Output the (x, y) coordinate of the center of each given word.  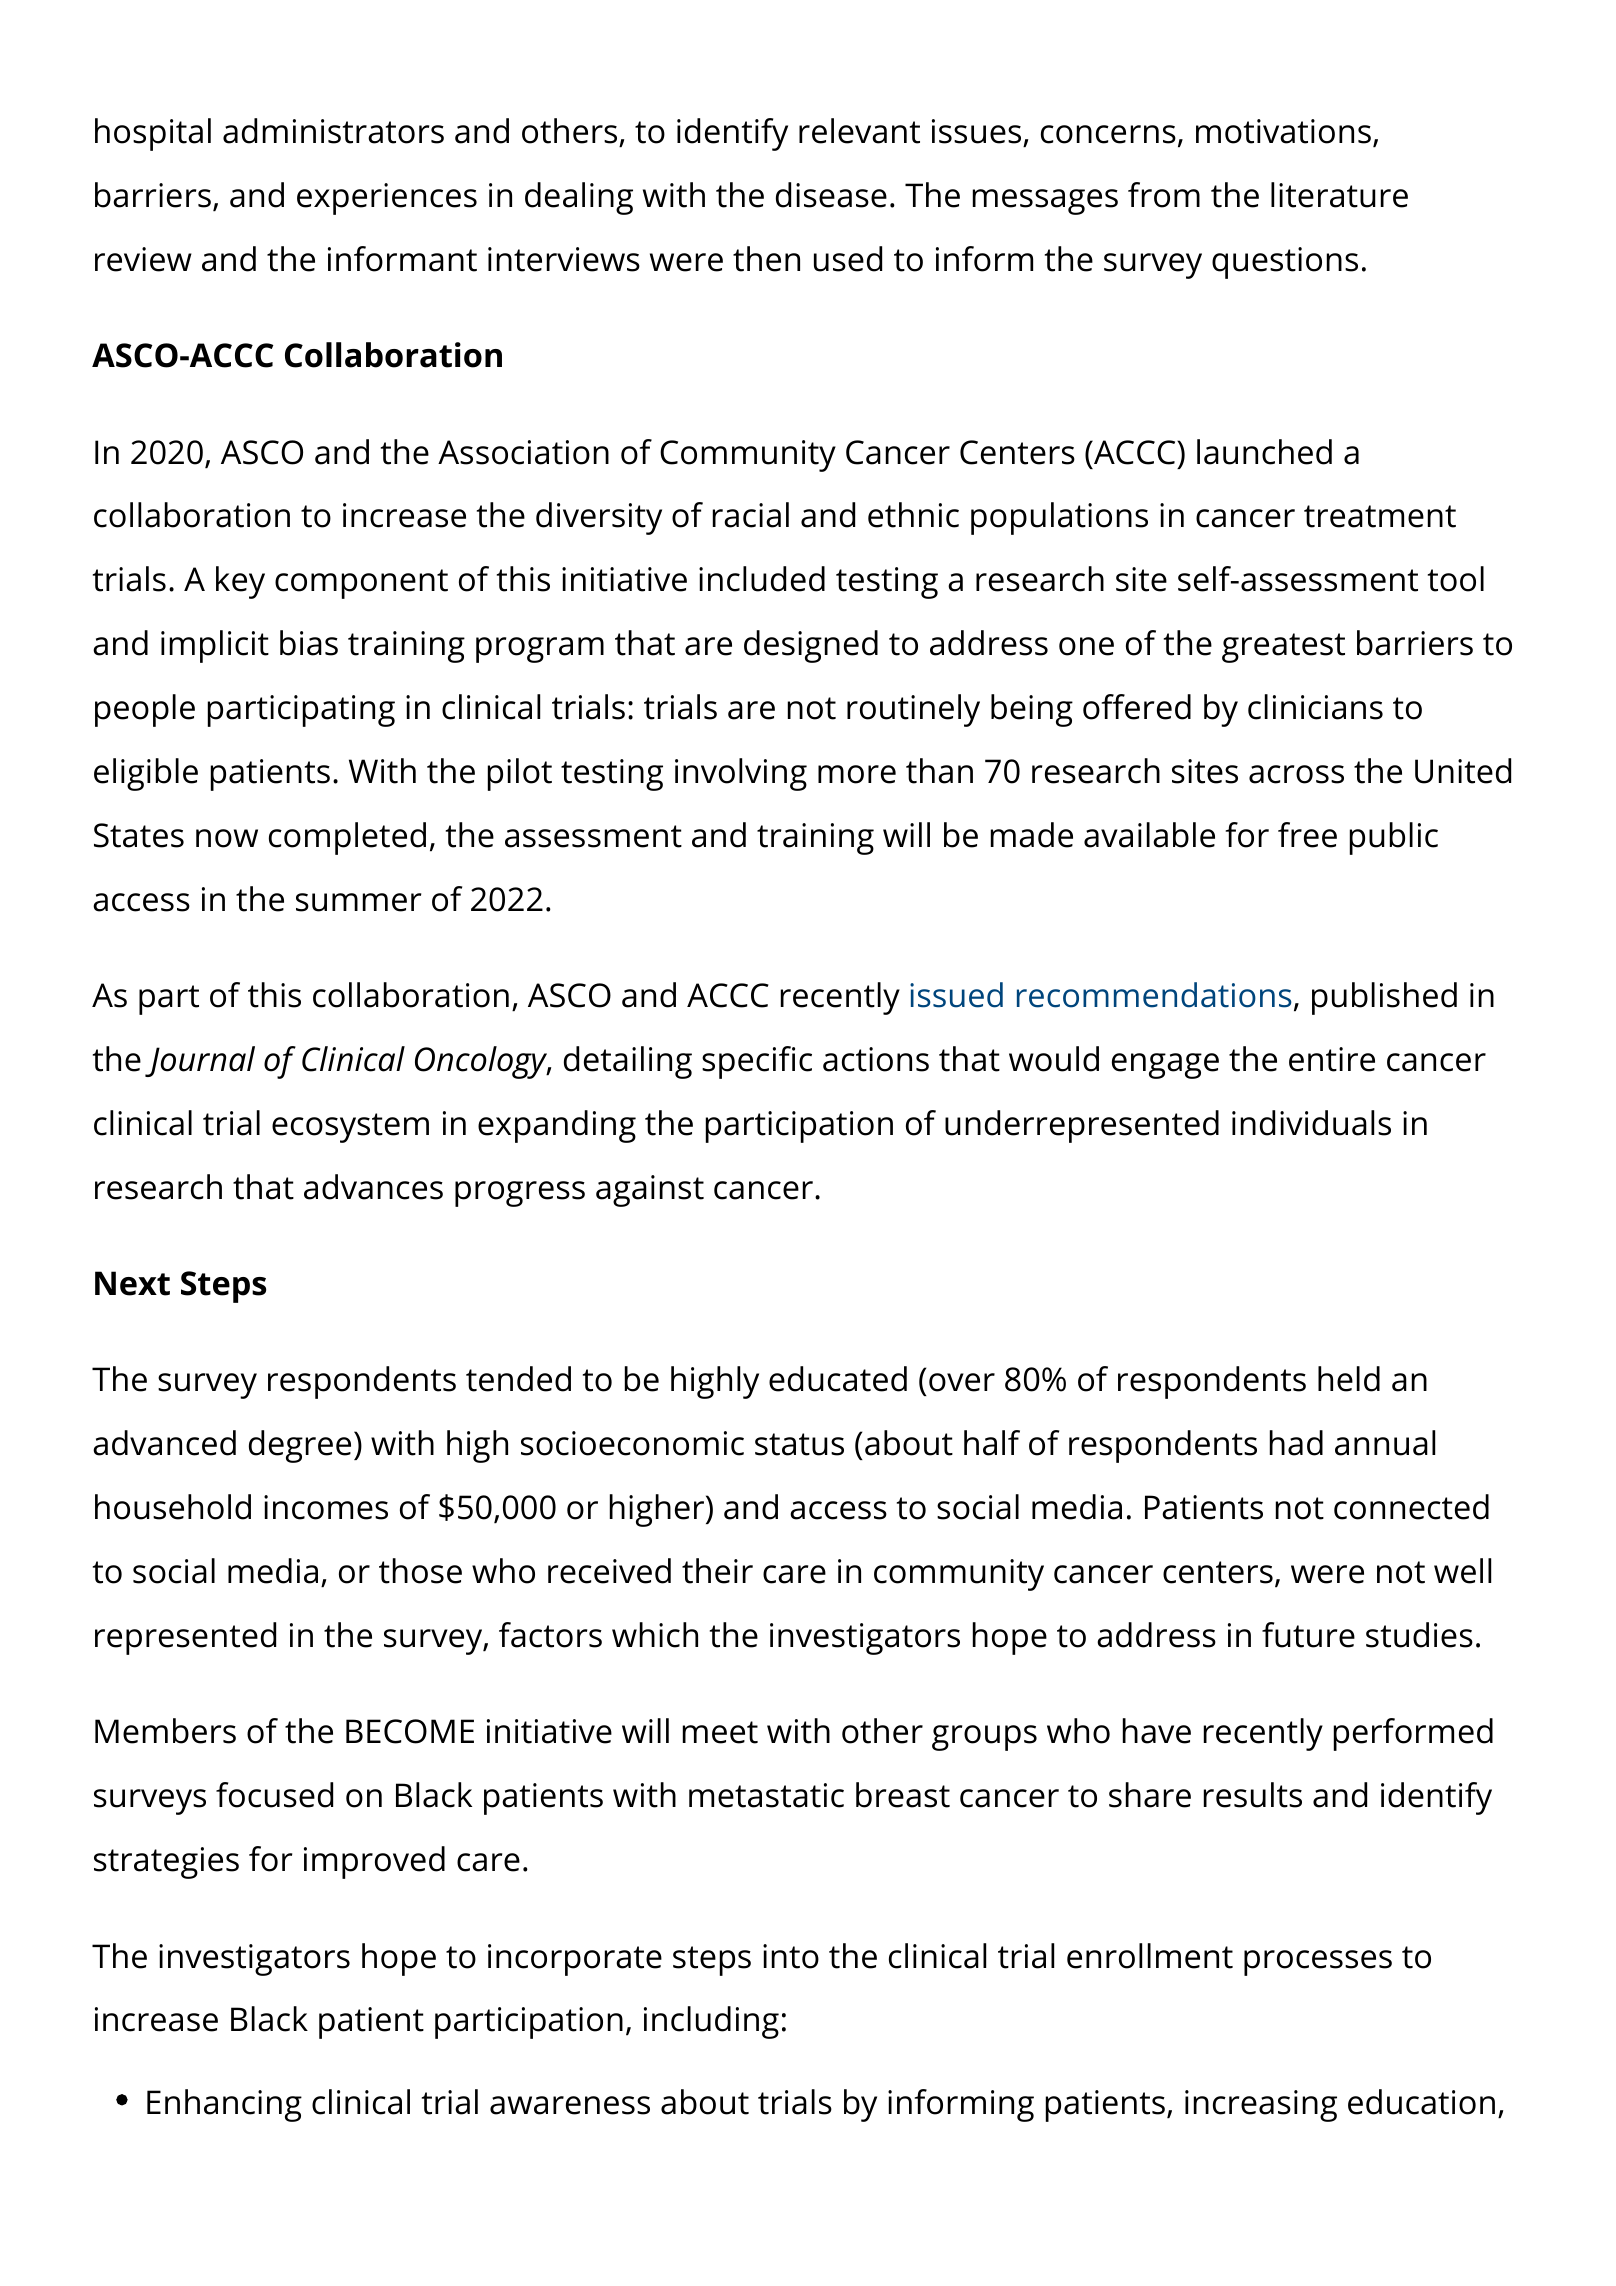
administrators (333, 131)
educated (838, 1379)
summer (358, 902)
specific (757, 1062)
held (1349, 1379)
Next (132, 1283)
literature (1339, 195)
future (1308, 1635)
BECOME (410, 1731)
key (240, 582)
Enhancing (224, 2105)
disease (831, 195)
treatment (1380, 516)
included (762, 579)
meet (720, 1732)
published (1384, 998)
